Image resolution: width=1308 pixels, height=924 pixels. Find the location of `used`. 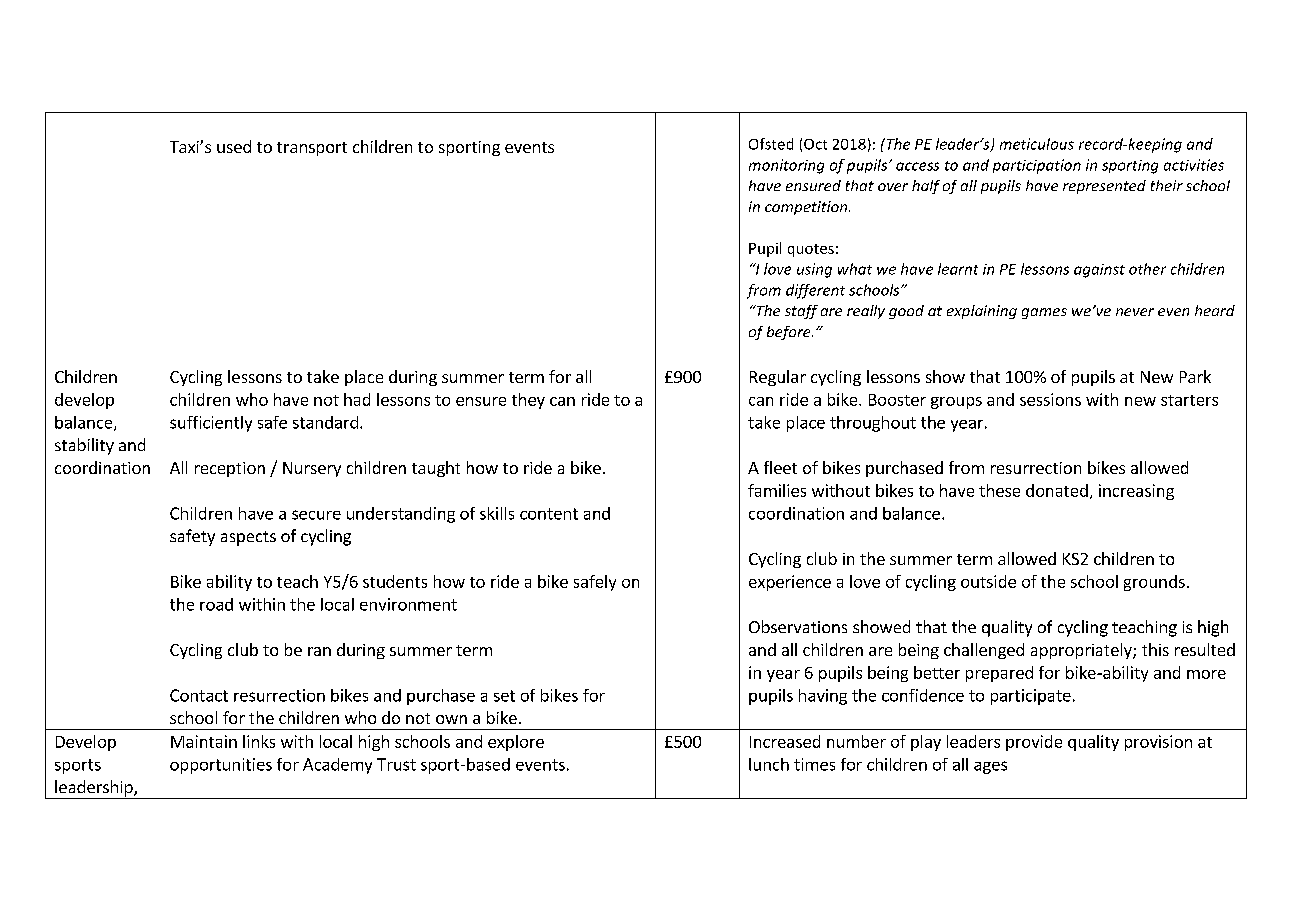

used is located at coordinates (234, 146).
